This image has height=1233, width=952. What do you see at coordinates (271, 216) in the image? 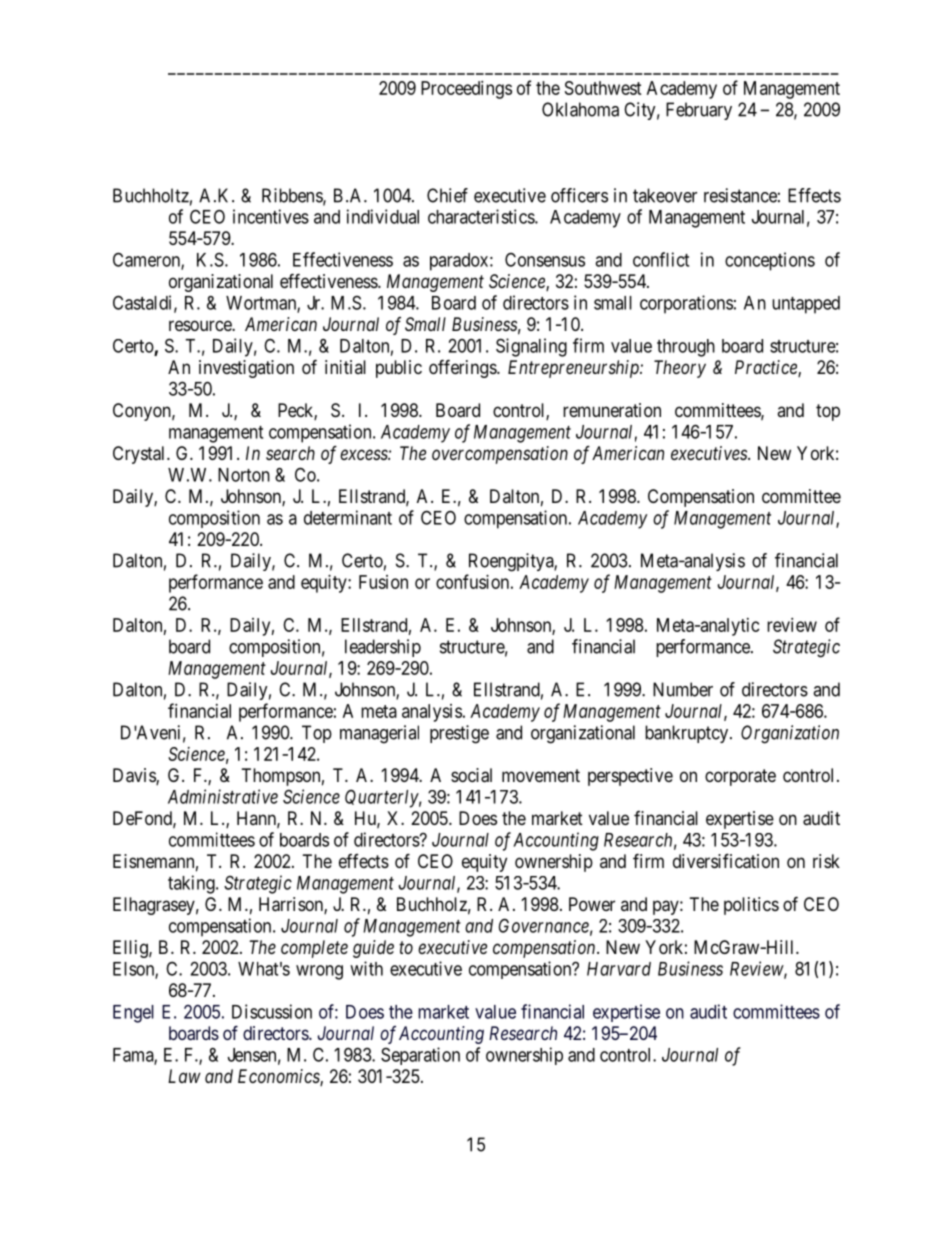
I see `incentives` at bounding box center [271, 216].
